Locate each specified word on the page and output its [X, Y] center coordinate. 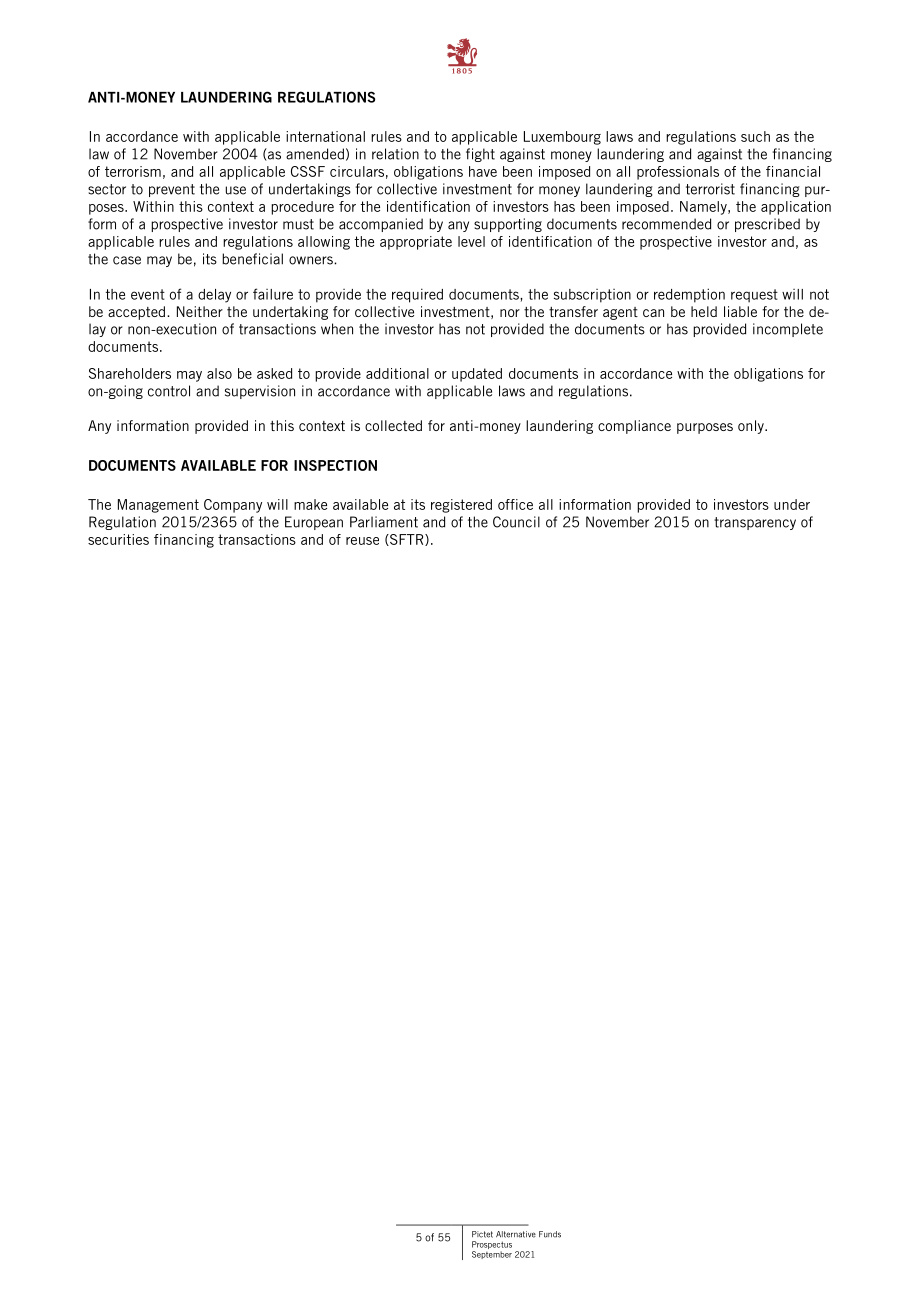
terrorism [133, 171]
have [483, 171]
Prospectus [492, 1246]
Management [158, 506]
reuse [362, 541]
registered [461, 506]
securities [118, 539]
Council [516, 522]
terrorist [710, 189]
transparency [755, 523]
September [492, 1255]
